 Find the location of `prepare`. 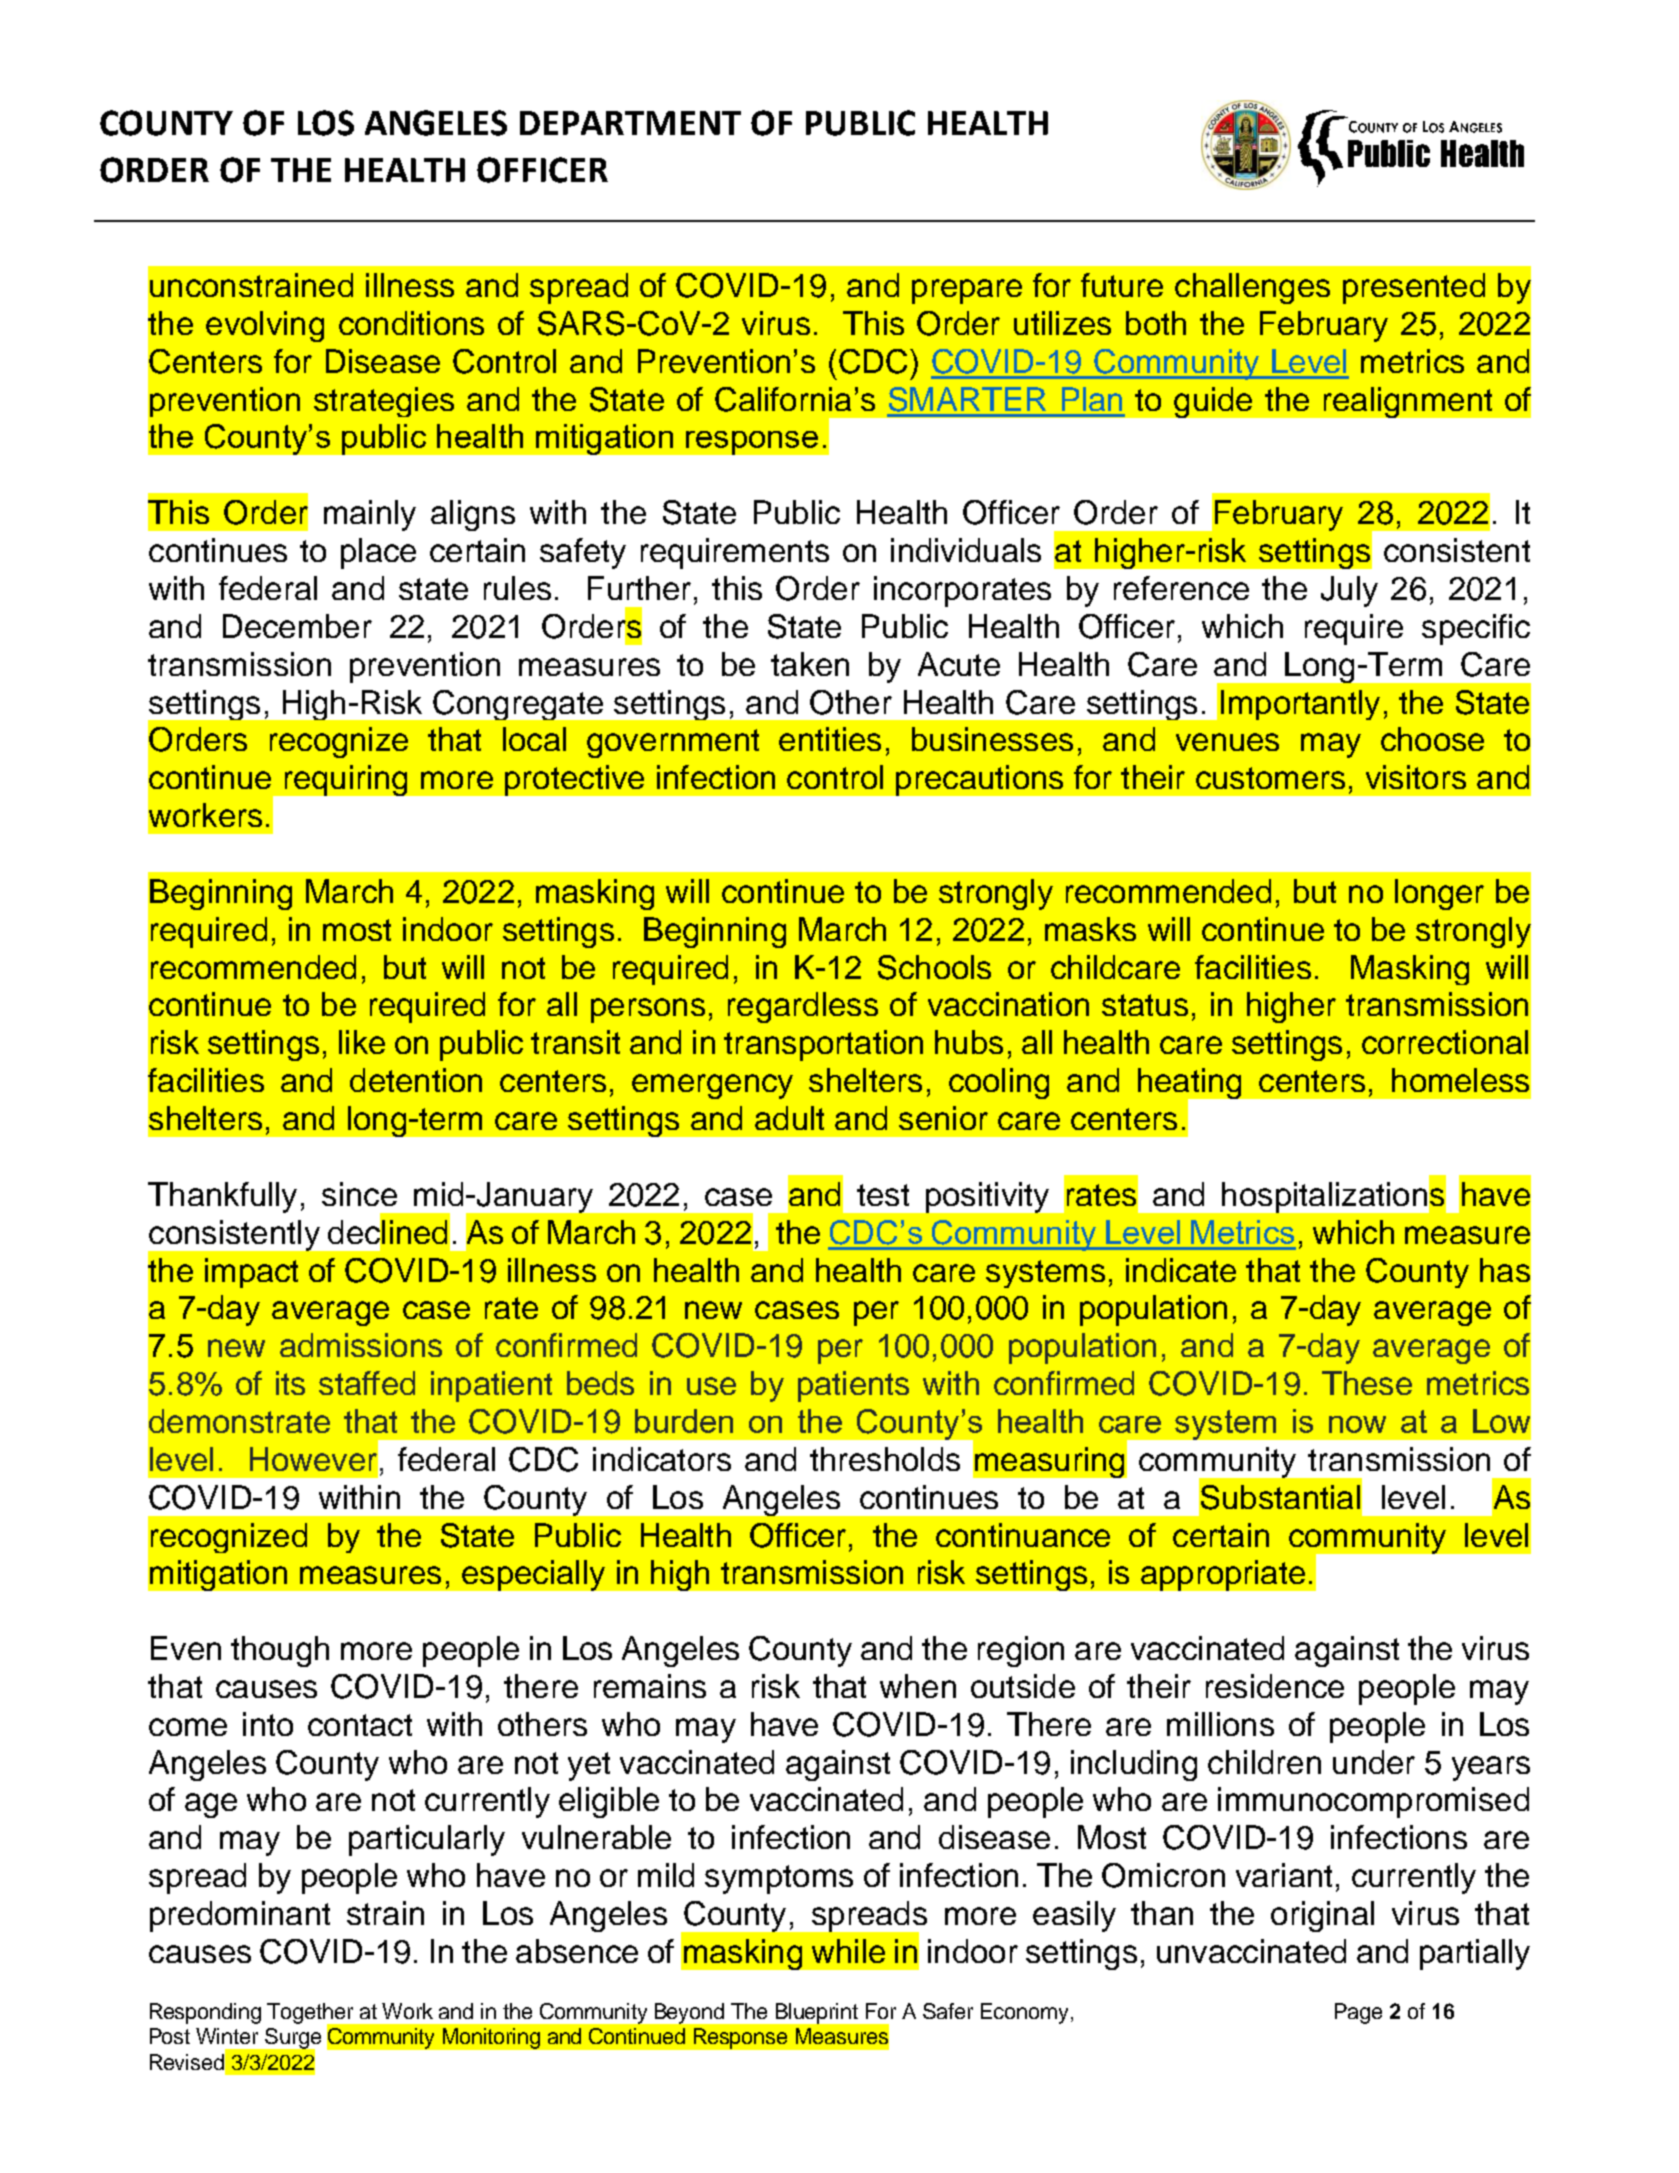

prepare is located at coordinates (967, 291).
